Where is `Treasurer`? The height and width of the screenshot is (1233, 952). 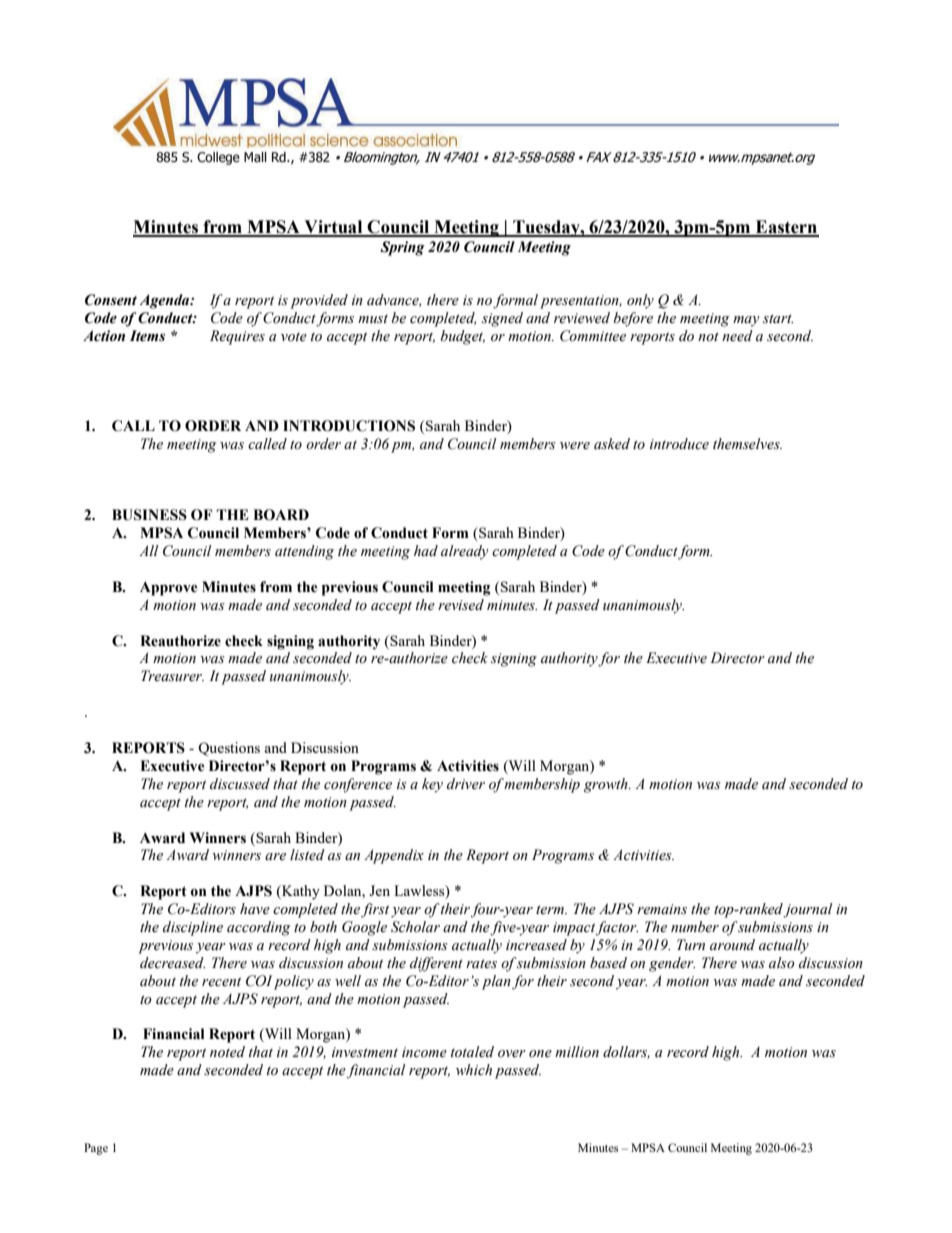
Treasurer is located at coordinates (172, 676).
